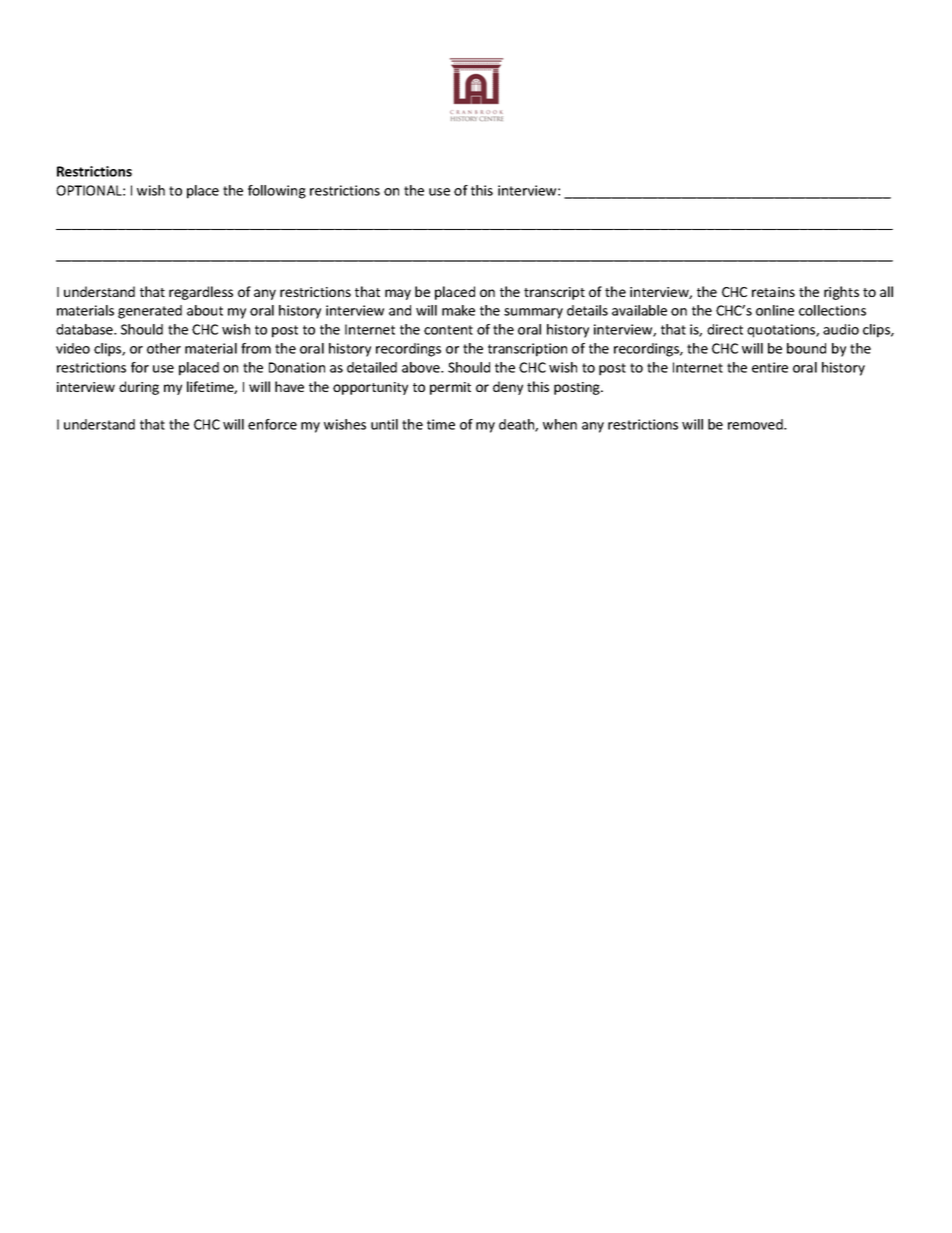 The image size is (952, 1233). What do you see at coordinates (272, 424) in the screenshot?
I see `enforce` at bounding box center [272, 424].
